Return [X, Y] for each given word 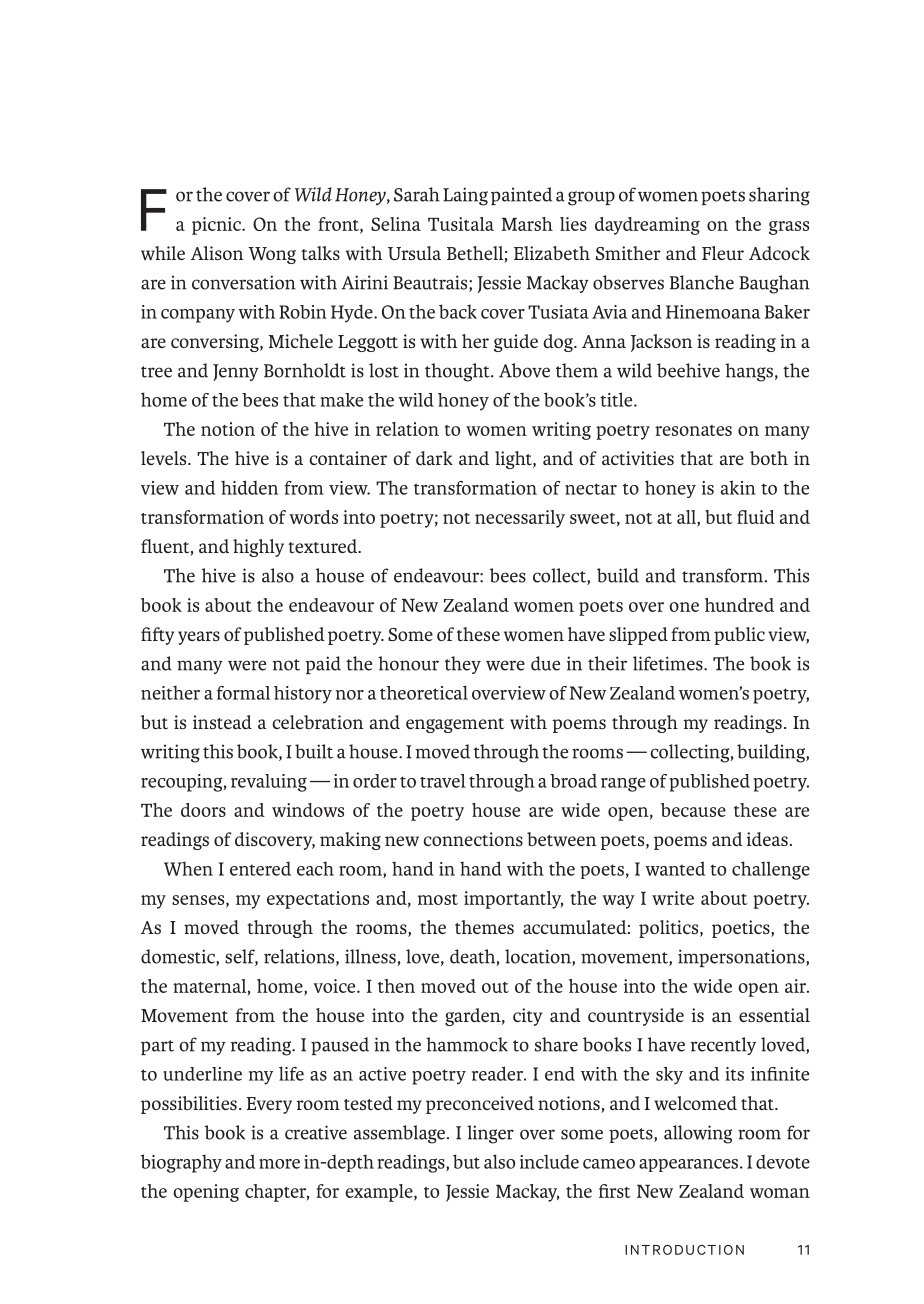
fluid [756, 517]
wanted [675, 868]
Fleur [723, 253]
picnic [217, 226]
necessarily [520, 519]
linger [490, 1134]
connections [473, 839]
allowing [698, 1134]
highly [258, 548]
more [279, 1164]
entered [260, 869]
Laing [465, 196]
